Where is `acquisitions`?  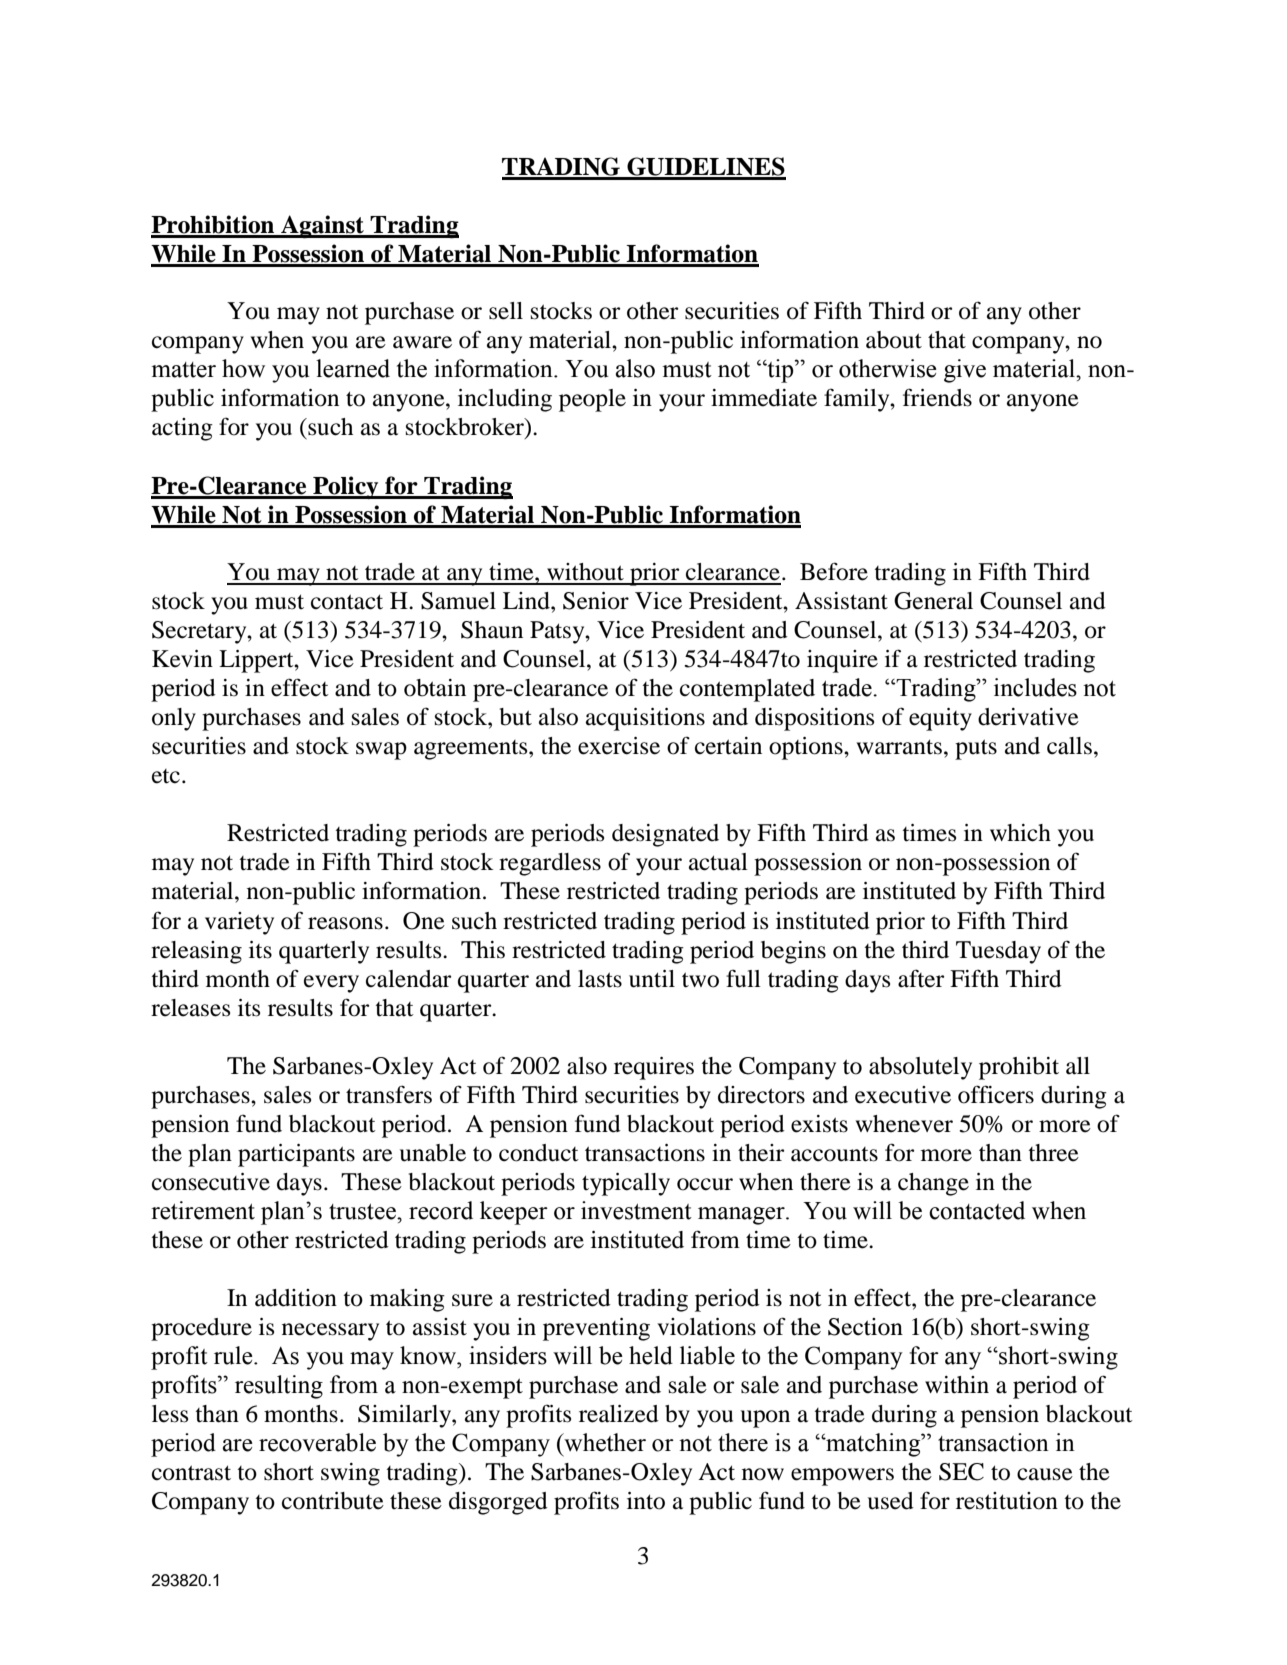
acquisitions is located at coordinates (645, 719).
